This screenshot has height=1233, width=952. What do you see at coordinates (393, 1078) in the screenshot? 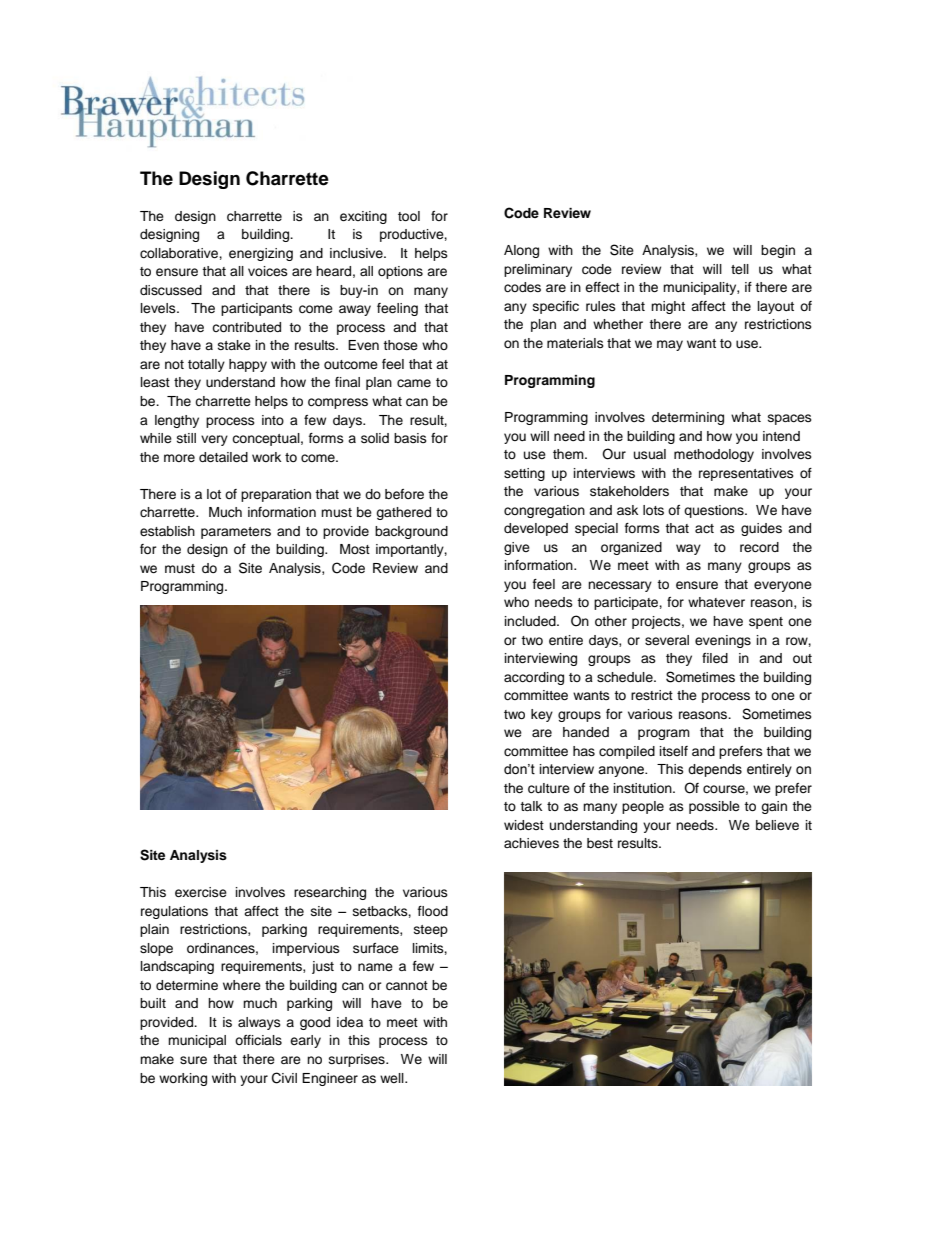
I see `well` at bounding box center [393, 1078].
